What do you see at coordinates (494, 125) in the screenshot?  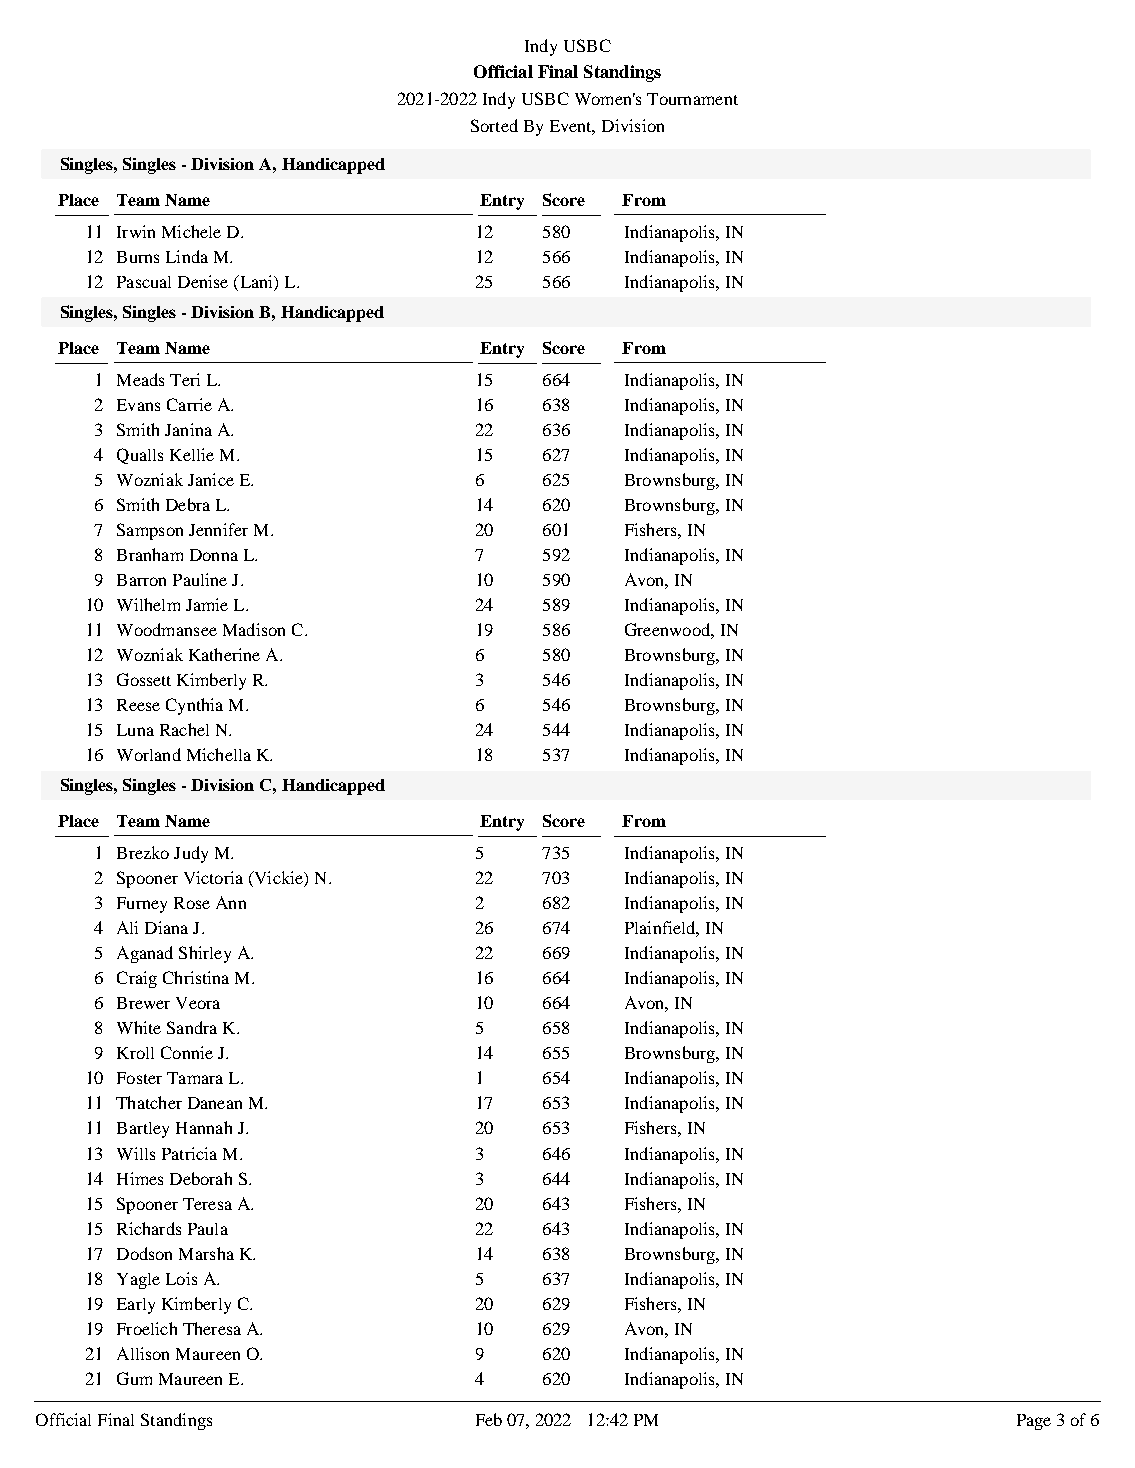 I see `Sorted` at bounding box center [494, 125].
